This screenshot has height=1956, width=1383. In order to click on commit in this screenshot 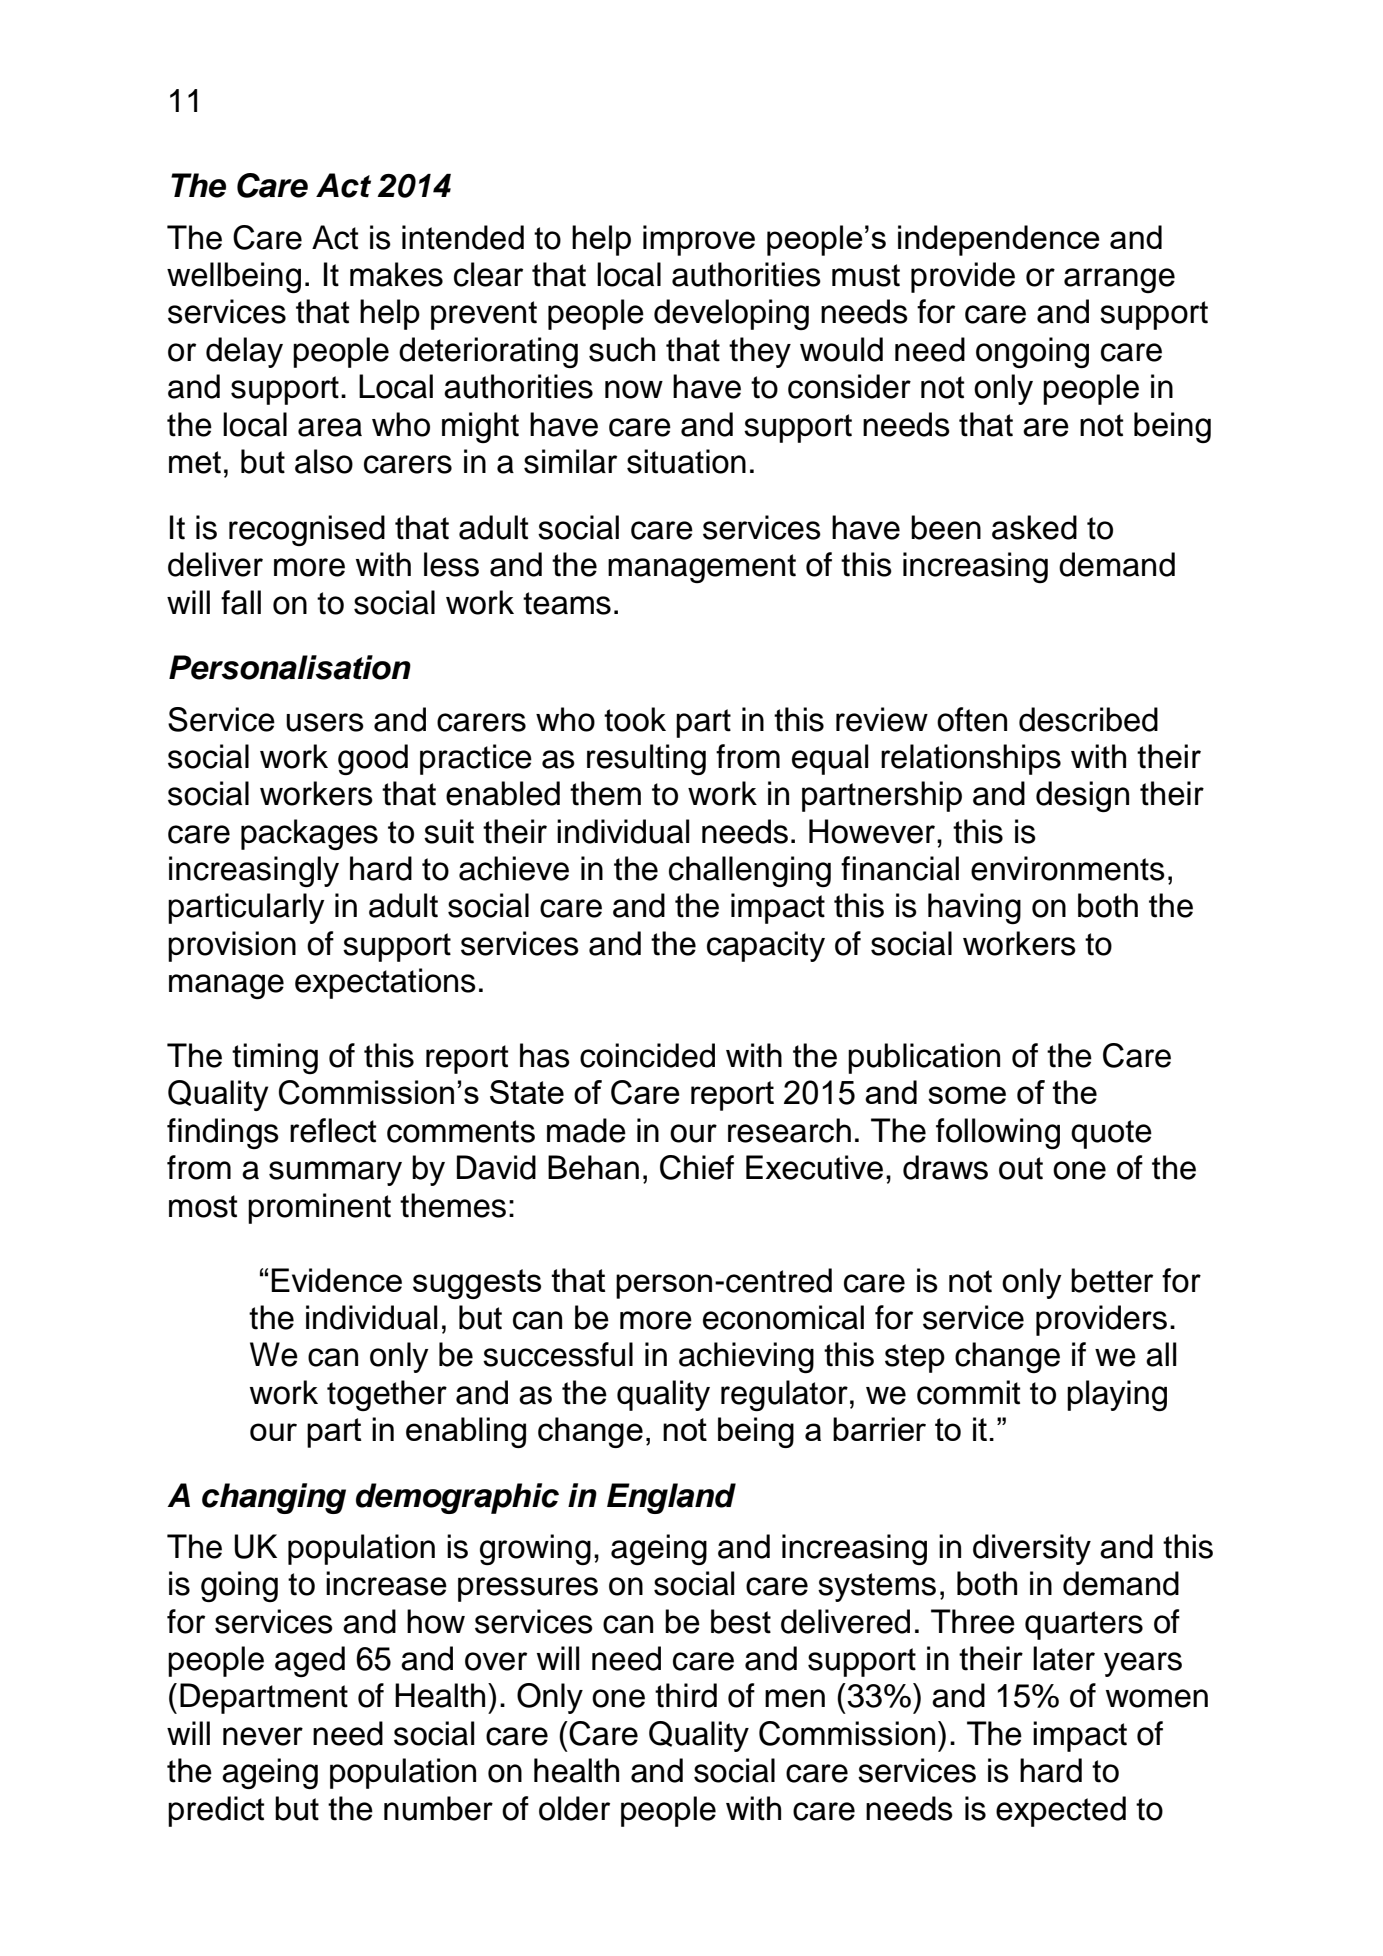, I will do `click(968, 1392)`.
